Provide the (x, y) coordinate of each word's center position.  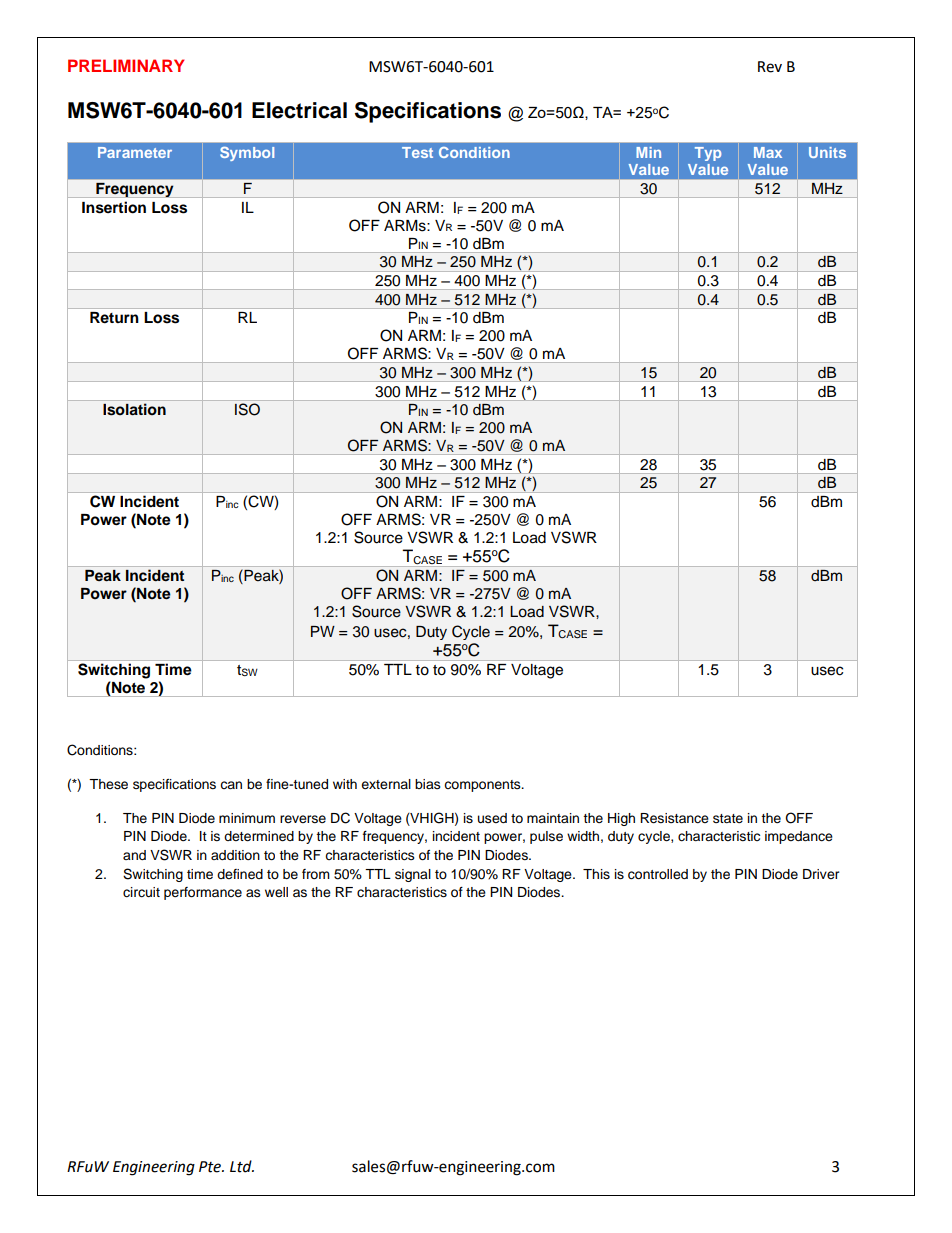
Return (114, 318)
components (483, 786)
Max (768, 152)
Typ (708, 154)
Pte (211, 1167)
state (728, 818)
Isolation (134, 409)
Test (417, 152)
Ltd (242, 1166)
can (231, 785)
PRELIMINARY (126, 65)
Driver (821, 874)
